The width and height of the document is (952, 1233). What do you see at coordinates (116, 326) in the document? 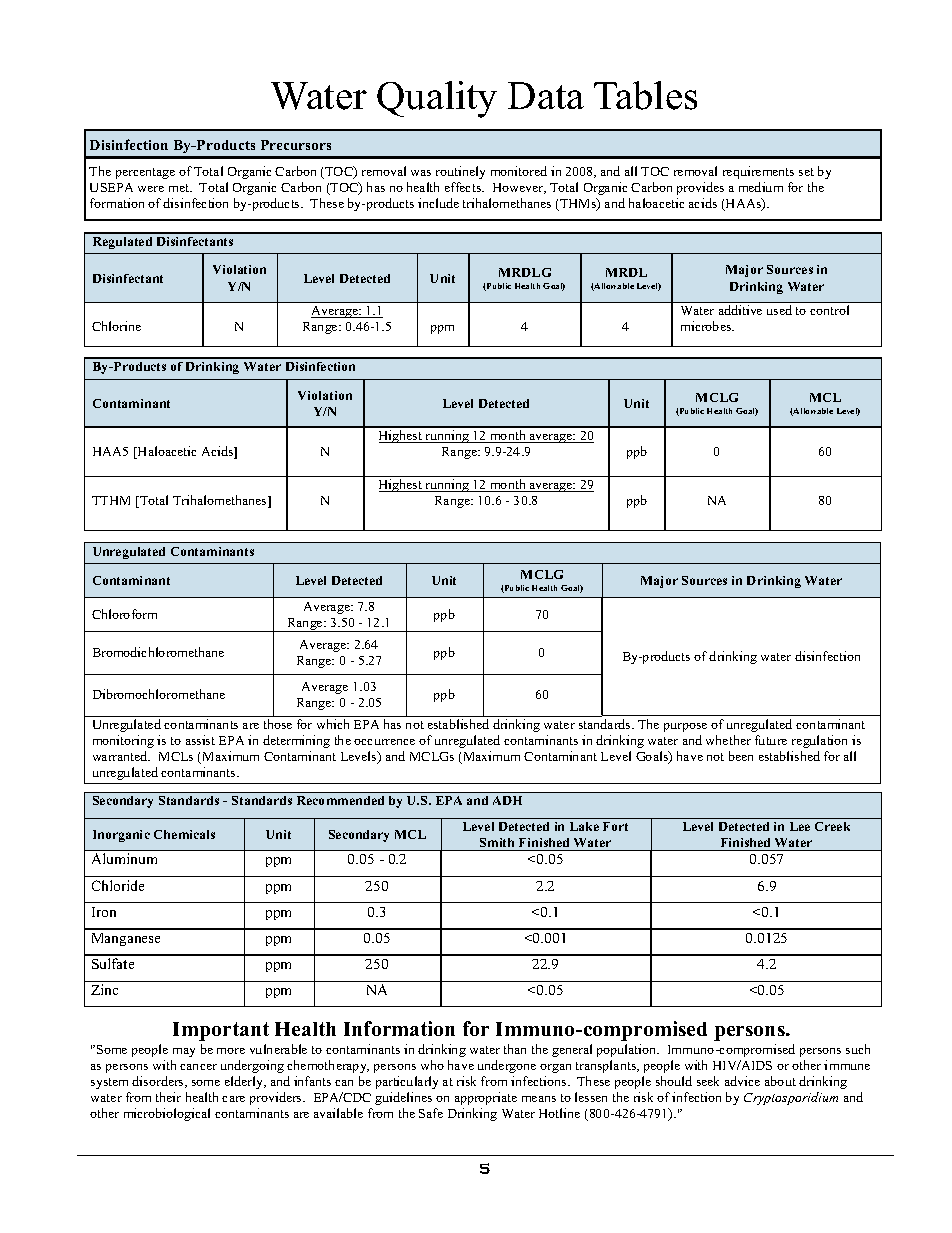
I see `Chlorine` at bounding box center [116, 326].
